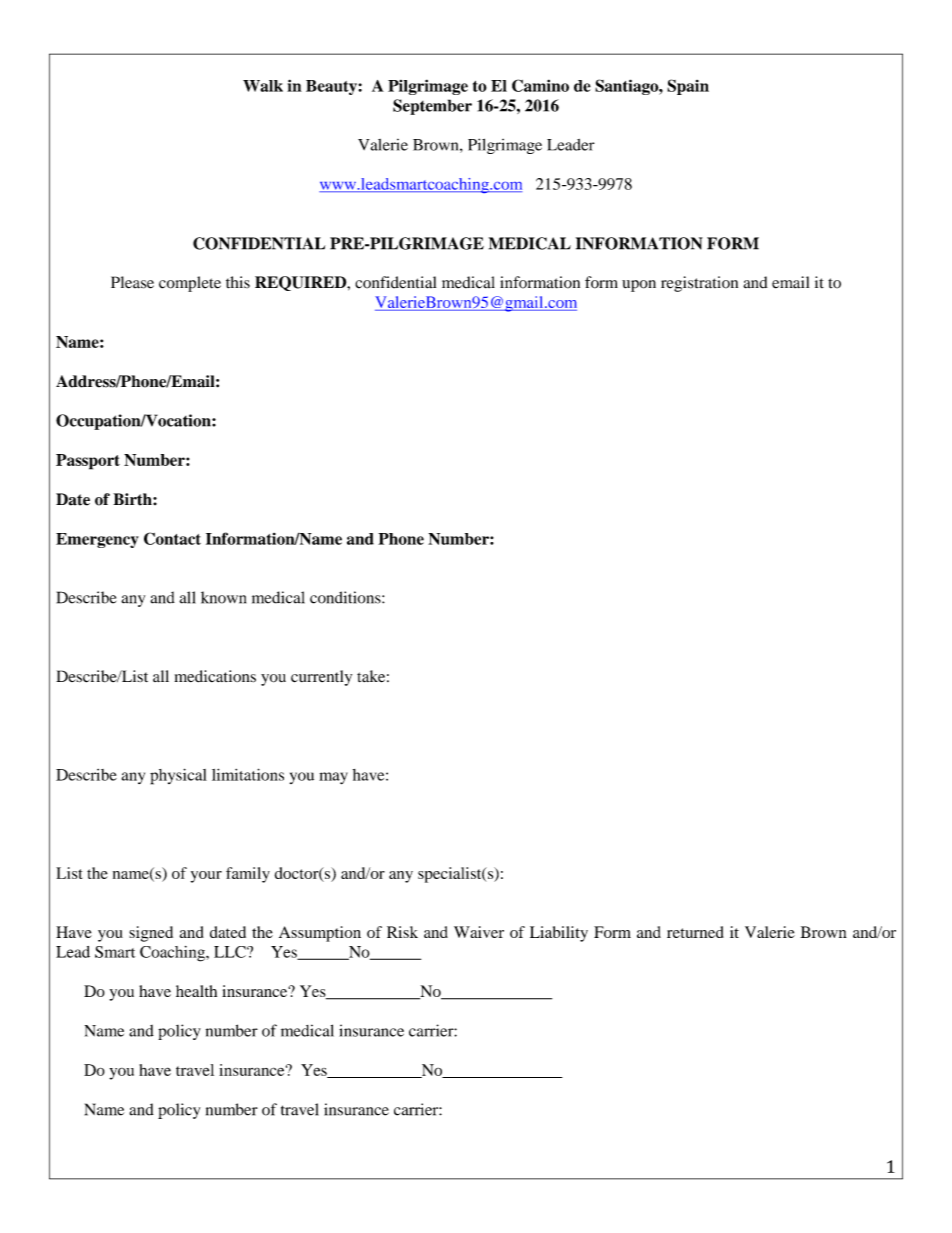  I want to click on complete, so click(190, 284).
